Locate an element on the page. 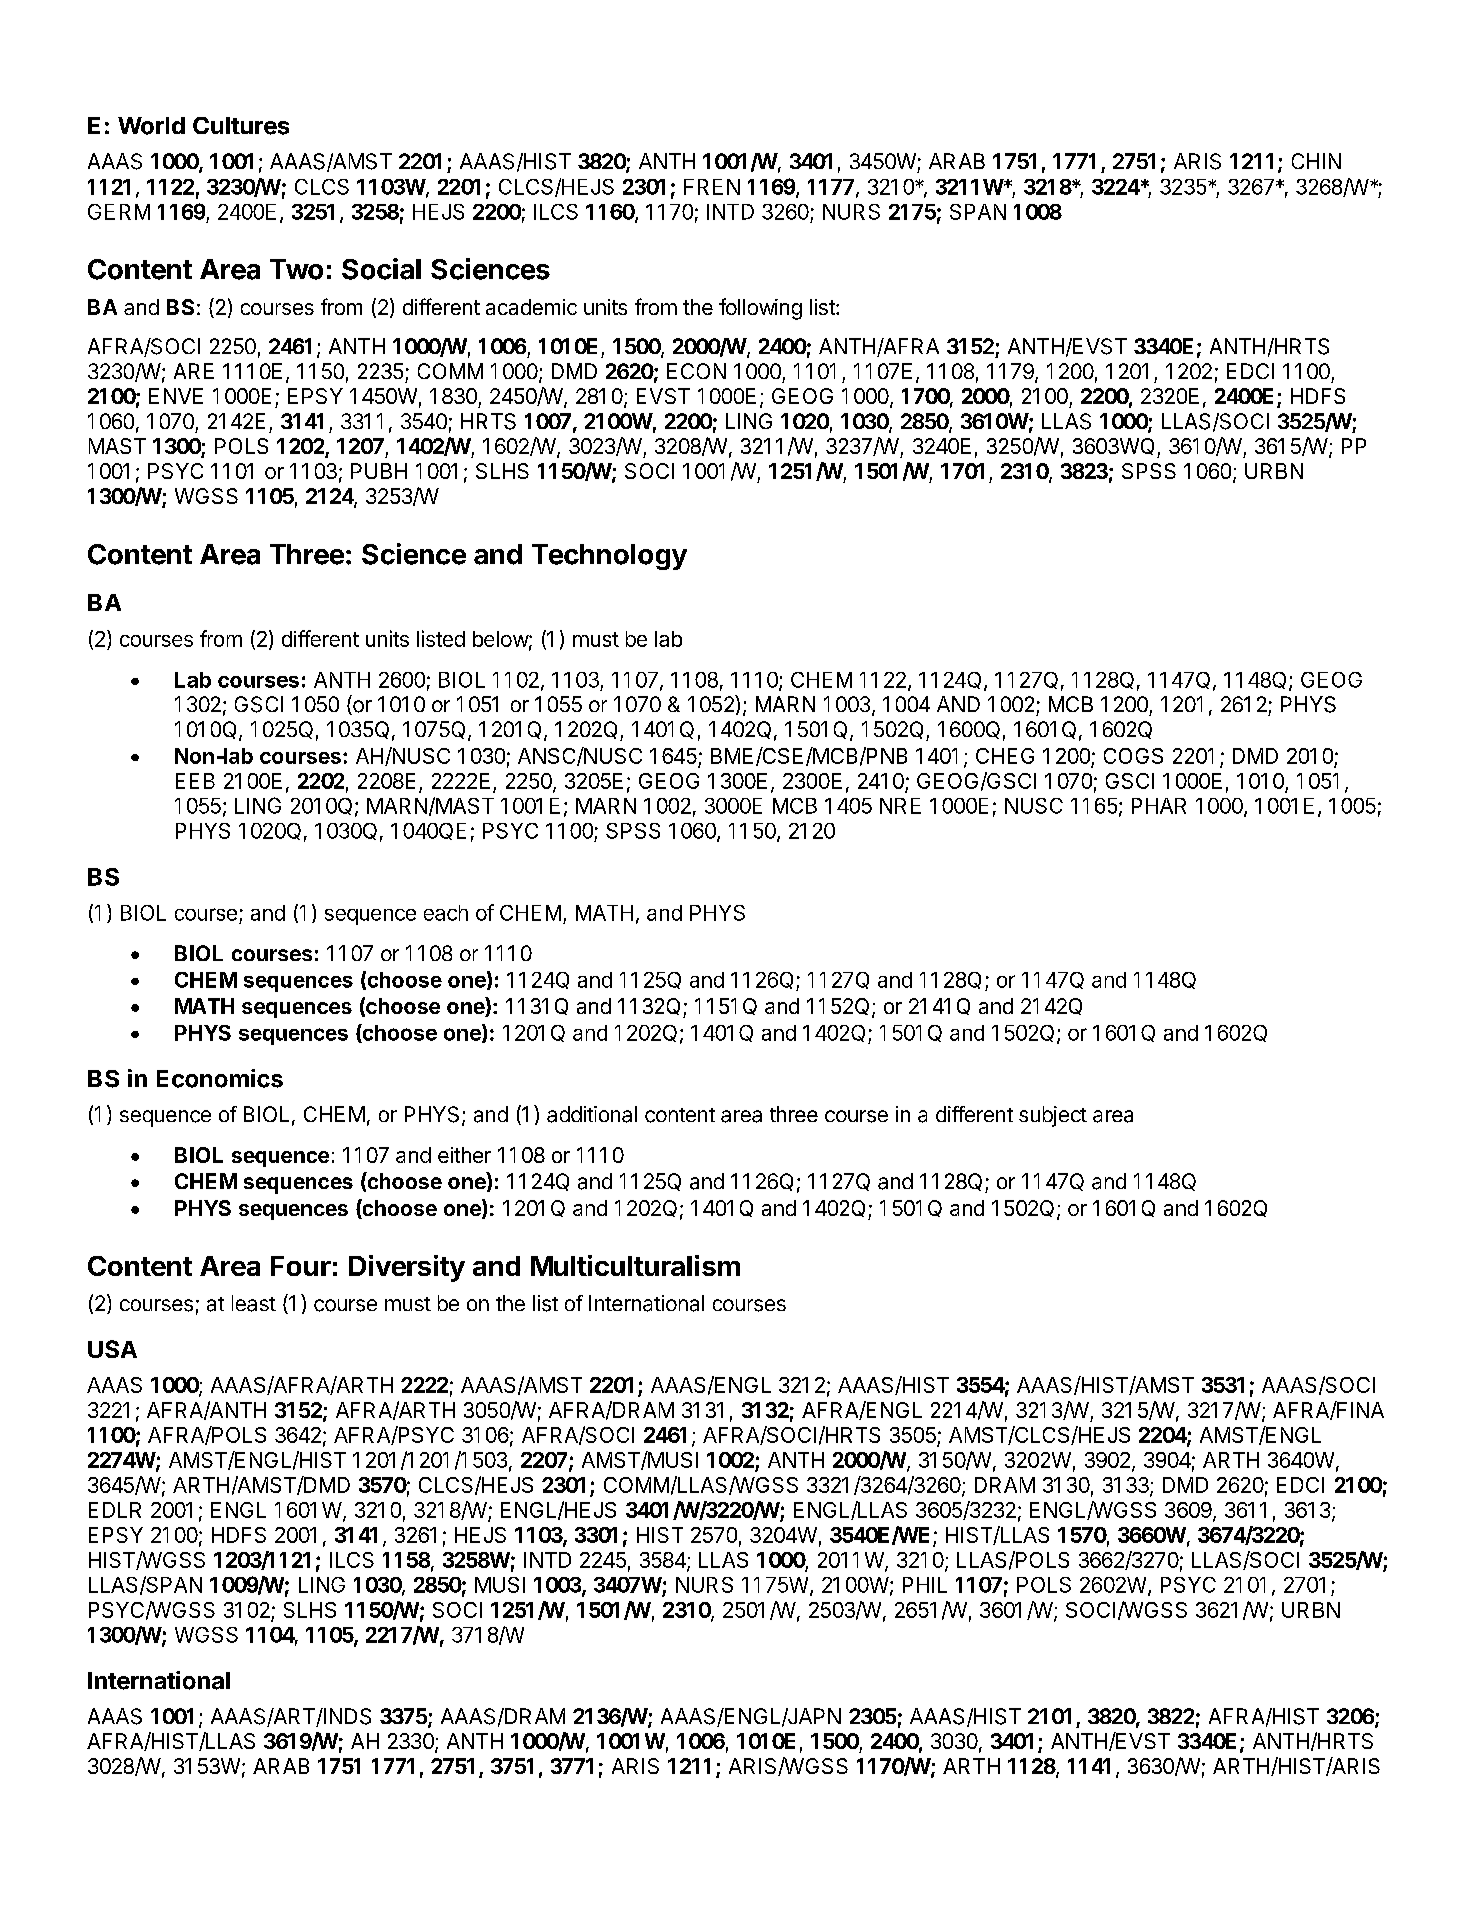 The height and width of the page is (1910, 1476). USA is located at coordinates (112, 1349).
